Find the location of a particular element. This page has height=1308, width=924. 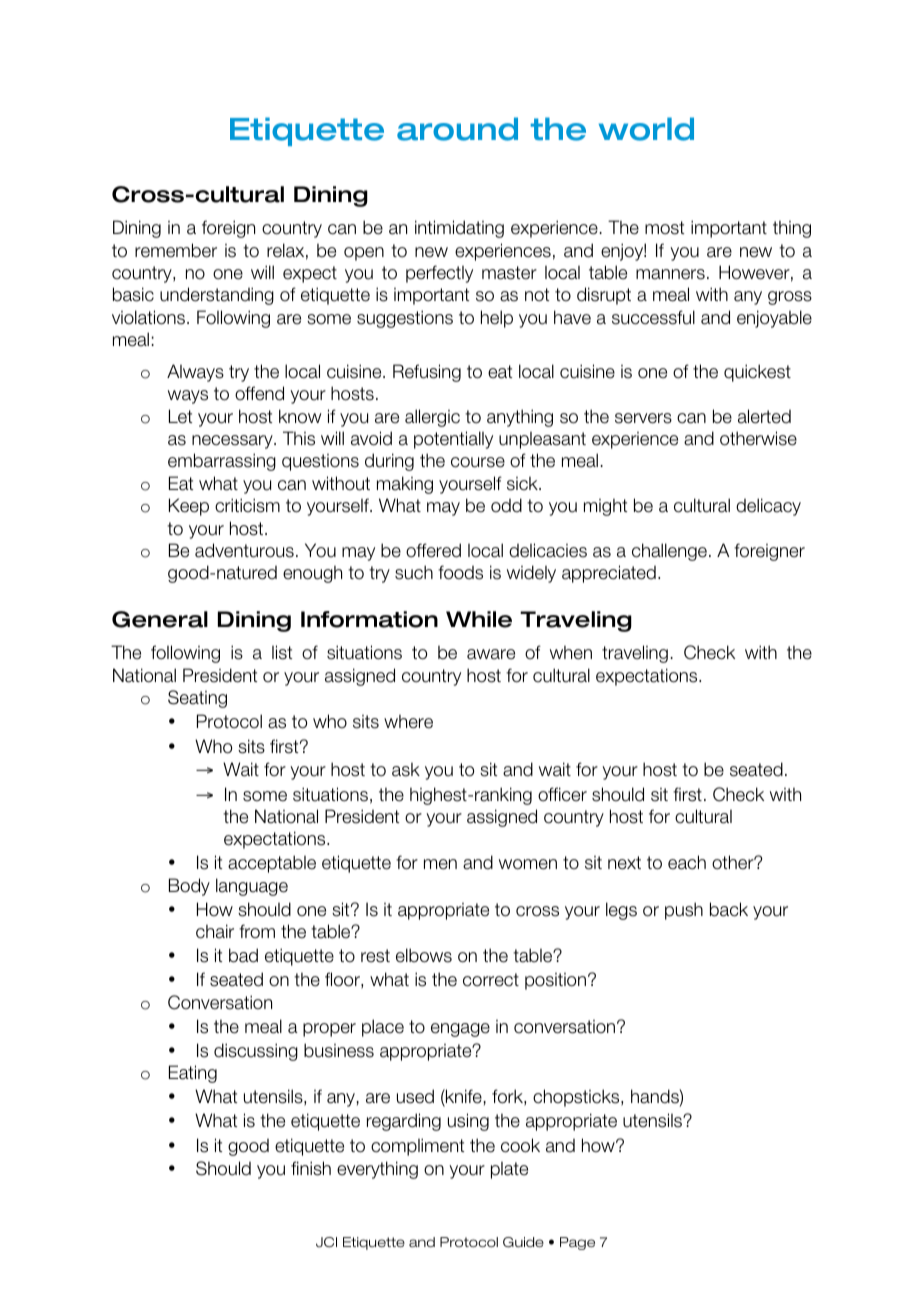

finish is located at coordinates (311, 1168).
